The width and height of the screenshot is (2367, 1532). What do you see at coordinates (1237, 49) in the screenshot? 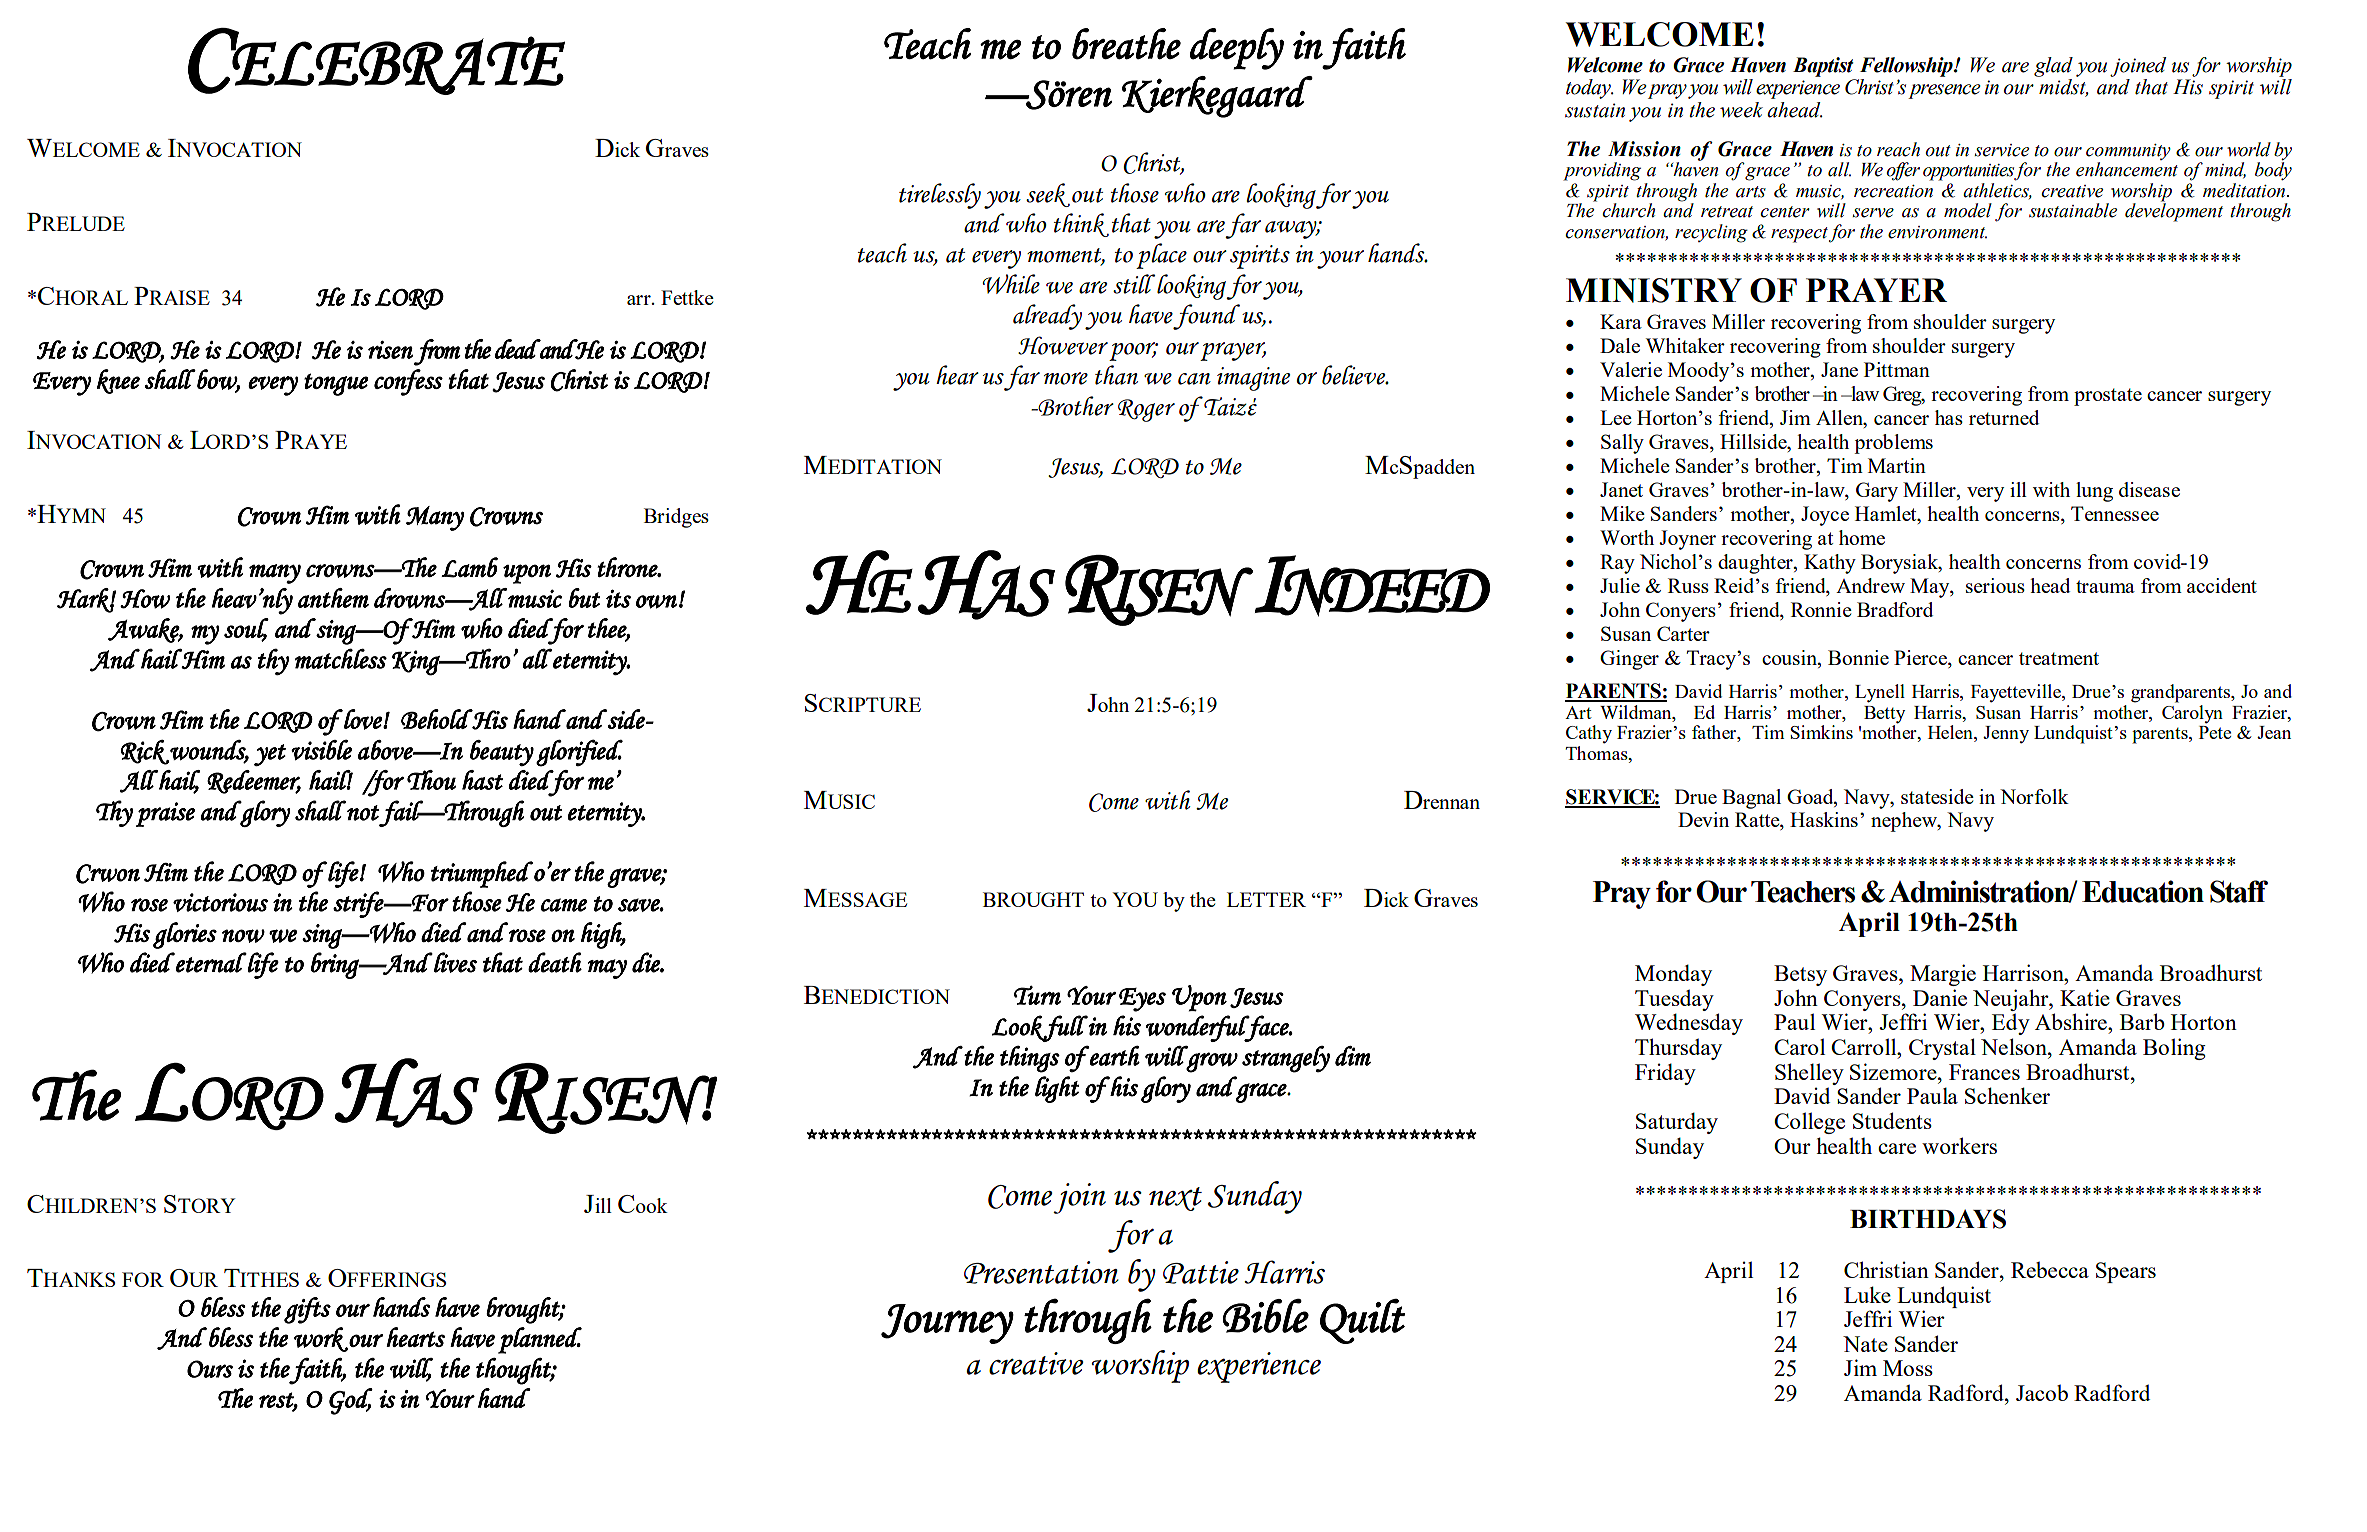
I see `deeply` at bounding box center [1237, 49].
